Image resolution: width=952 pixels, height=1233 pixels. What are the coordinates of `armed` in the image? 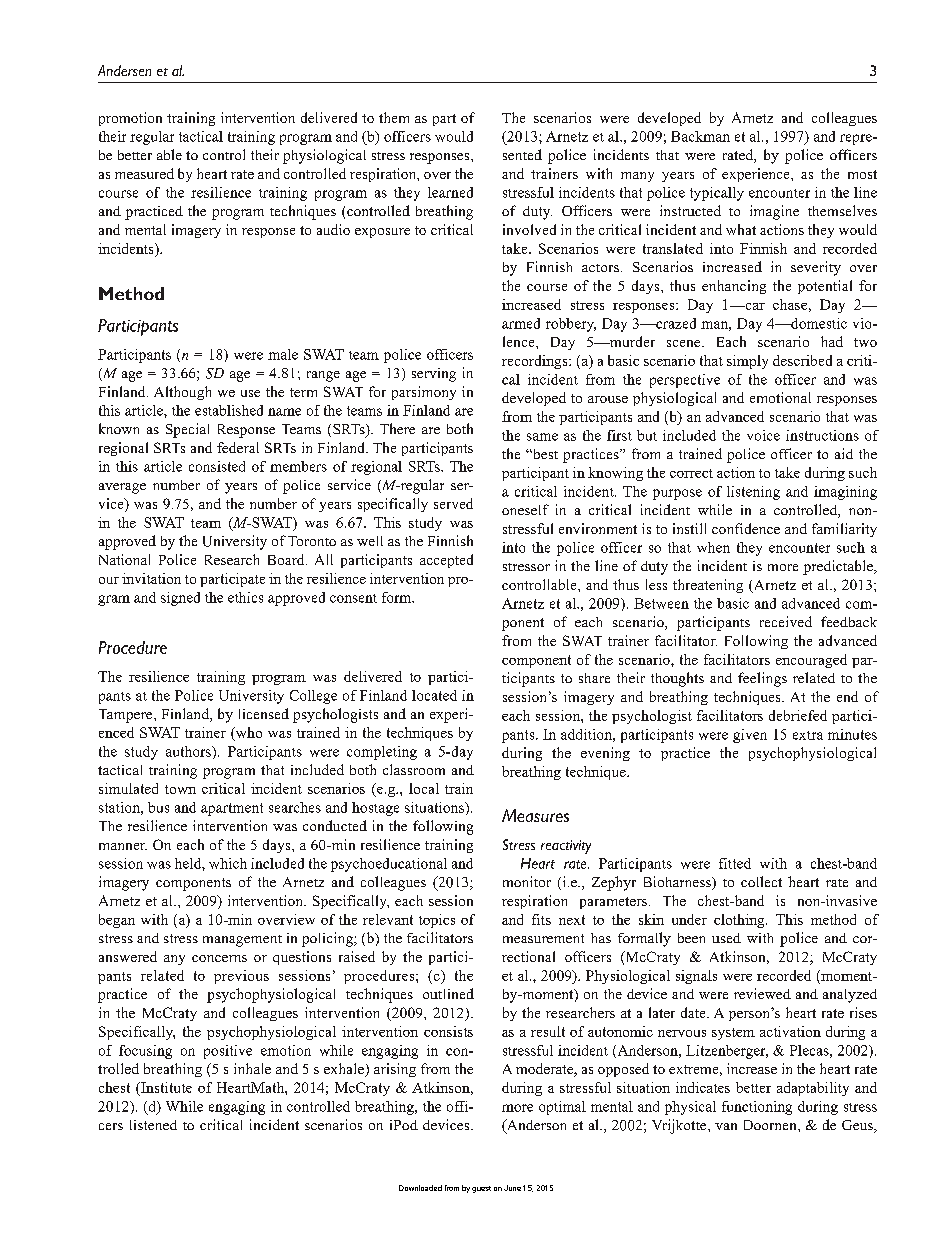 It's located at (521, 323).
